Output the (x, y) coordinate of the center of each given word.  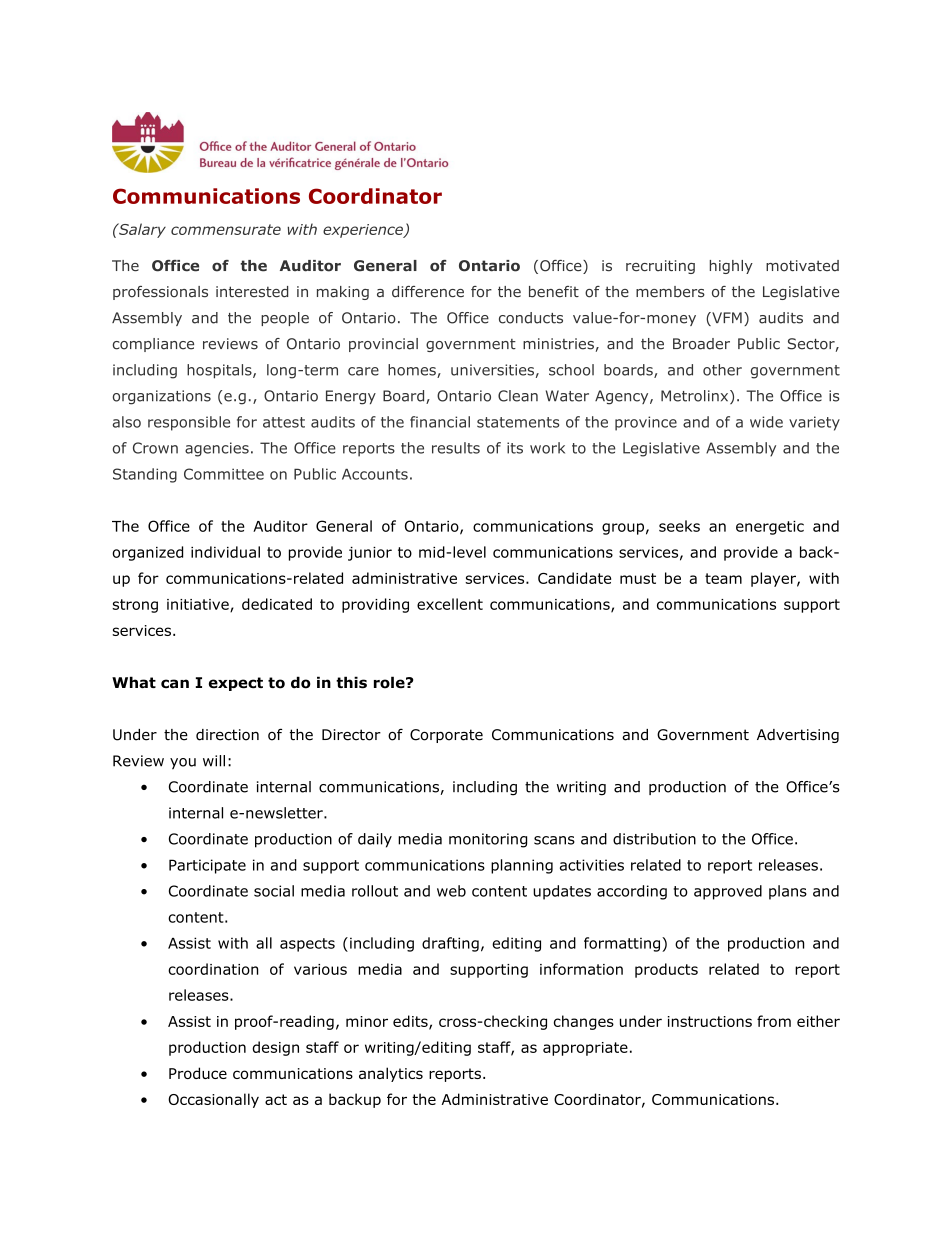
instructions (710, 1021)
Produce (198, 1073)
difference (428, 292)
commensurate (226, 229)
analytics (391, 1074)
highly (731, 267)
